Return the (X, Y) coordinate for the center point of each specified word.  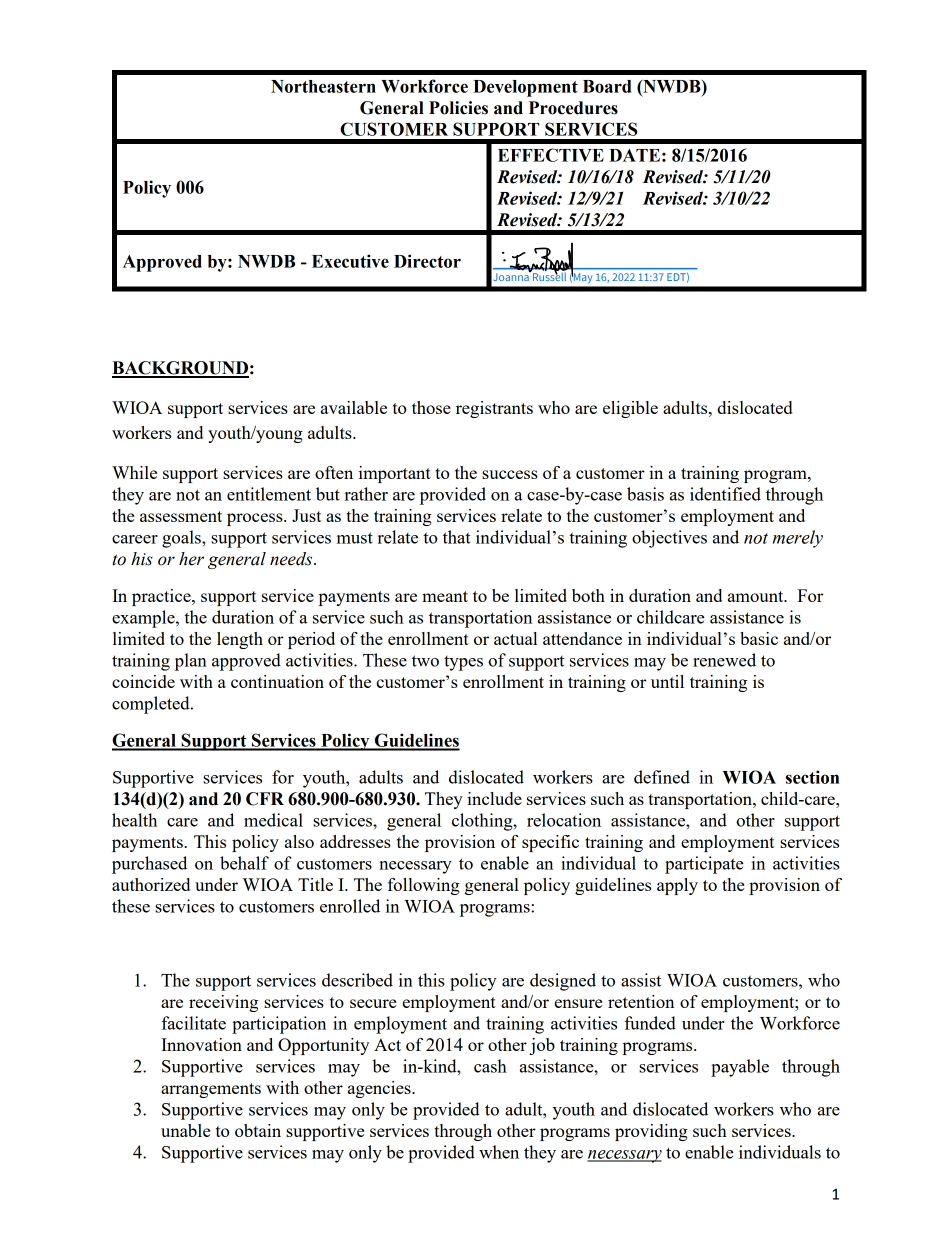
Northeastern (323, 86)
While (134, 472)
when (499, 1152)
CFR (265, 799)
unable (185, 1130)
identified (725, 494)
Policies (458, 108)
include (494, 798)
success (510, 474)
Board (607, 86)
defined (662, 777)
